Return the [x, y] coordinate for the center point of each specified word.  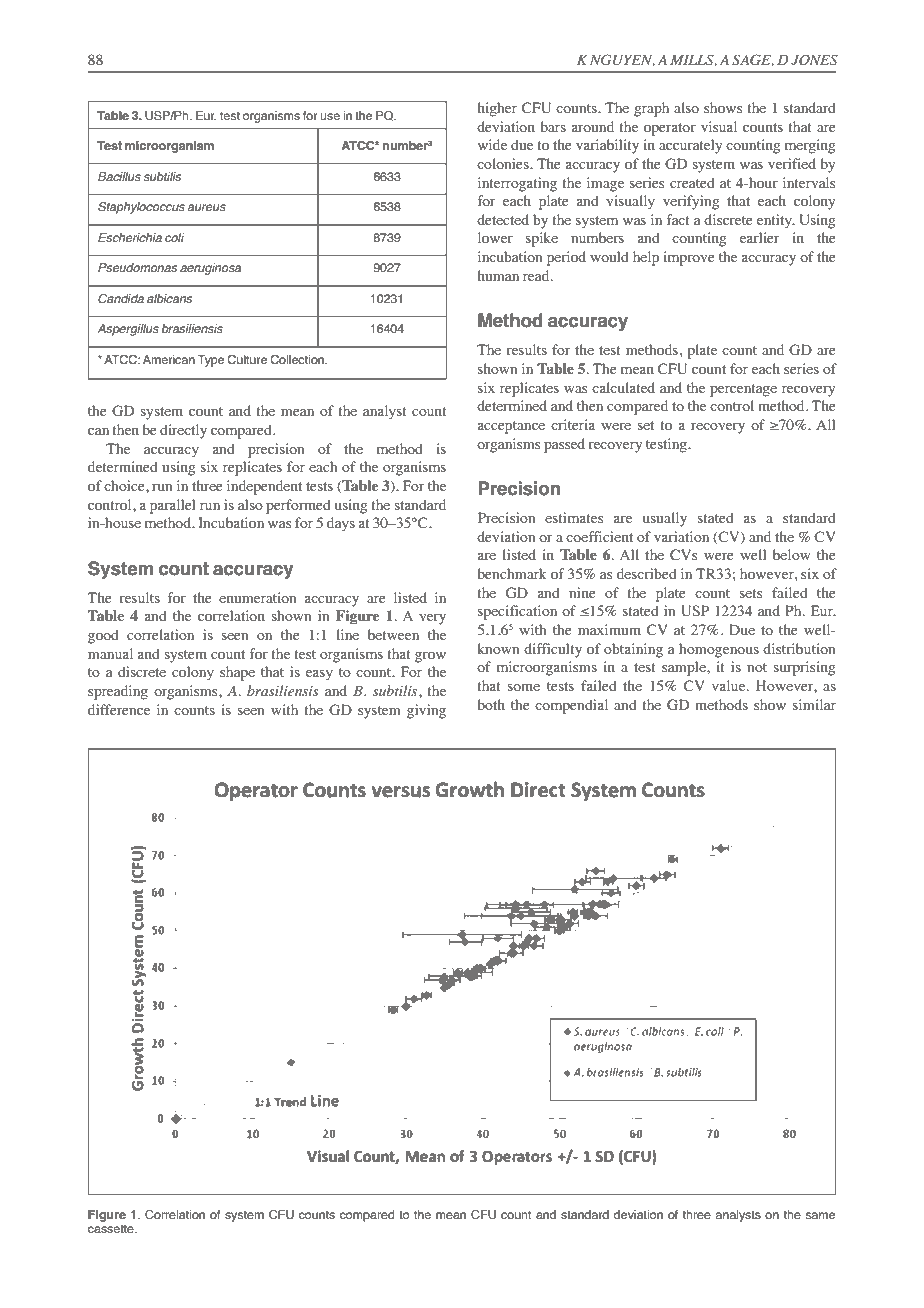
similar [814, 704]
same [820, 1216]
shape [237, 673]
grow [430, 657]
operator [670, 129]
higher [497, 109]
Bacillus [119, 177]
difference [119, 709]
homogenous [719, 650]
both [491, 704]
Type [210, 361]
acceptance [511, 427]
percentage [743, 390]
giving [426, 711]
